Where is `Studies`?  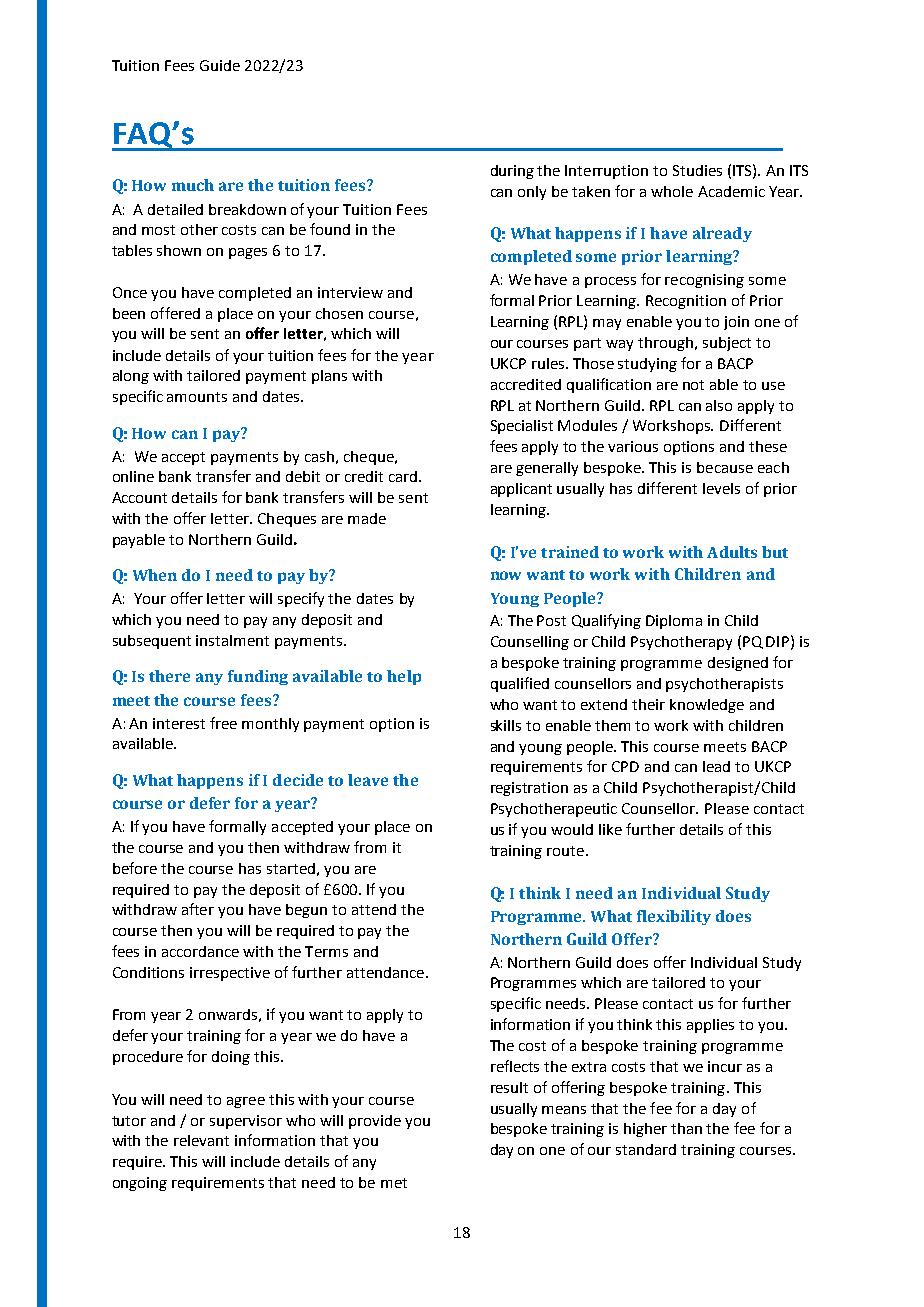 Studies is located at coordinates (697, 170).
